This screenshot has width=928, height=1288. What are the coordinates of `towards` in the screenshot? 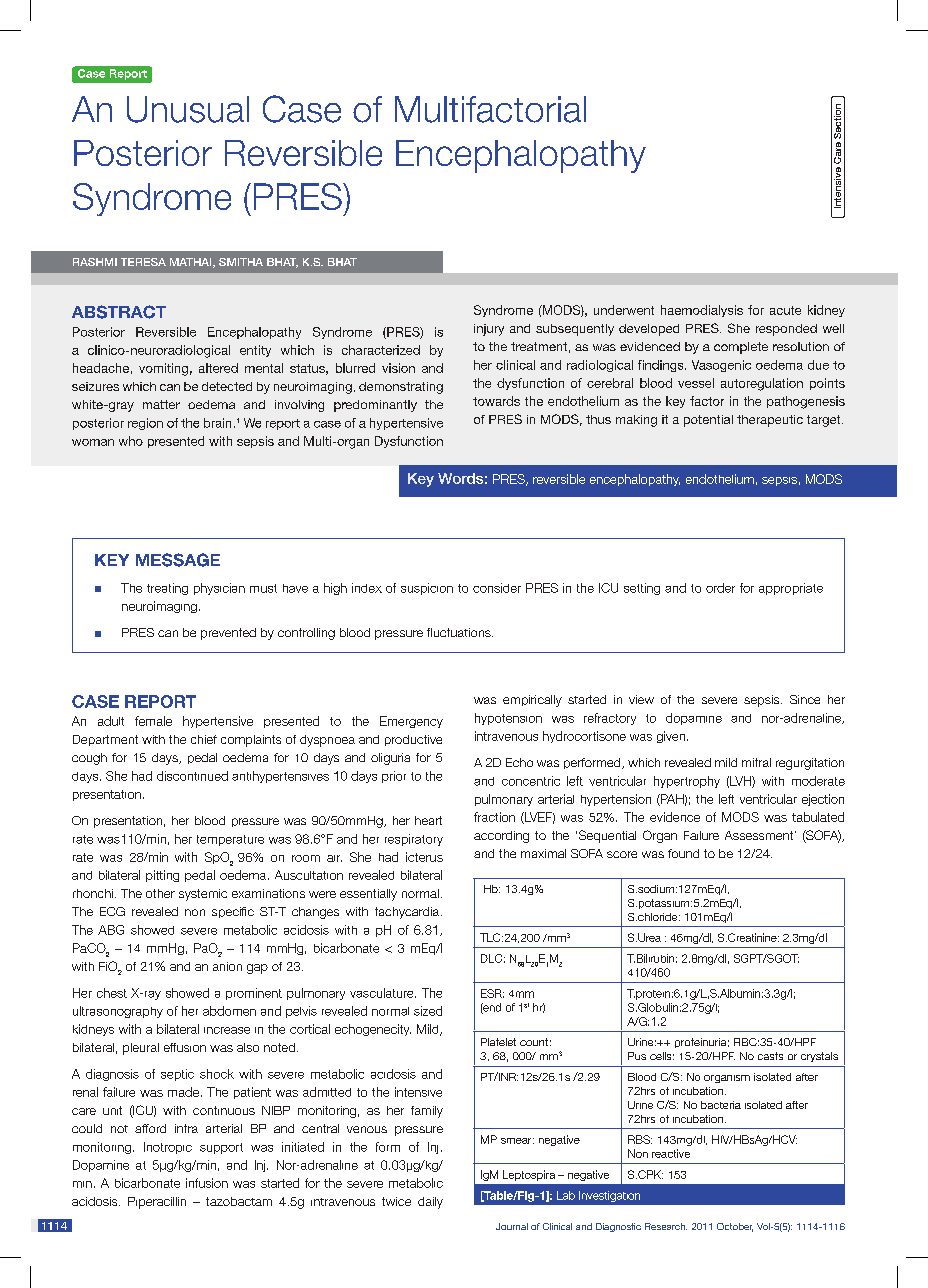 It's located at (496, 401).
